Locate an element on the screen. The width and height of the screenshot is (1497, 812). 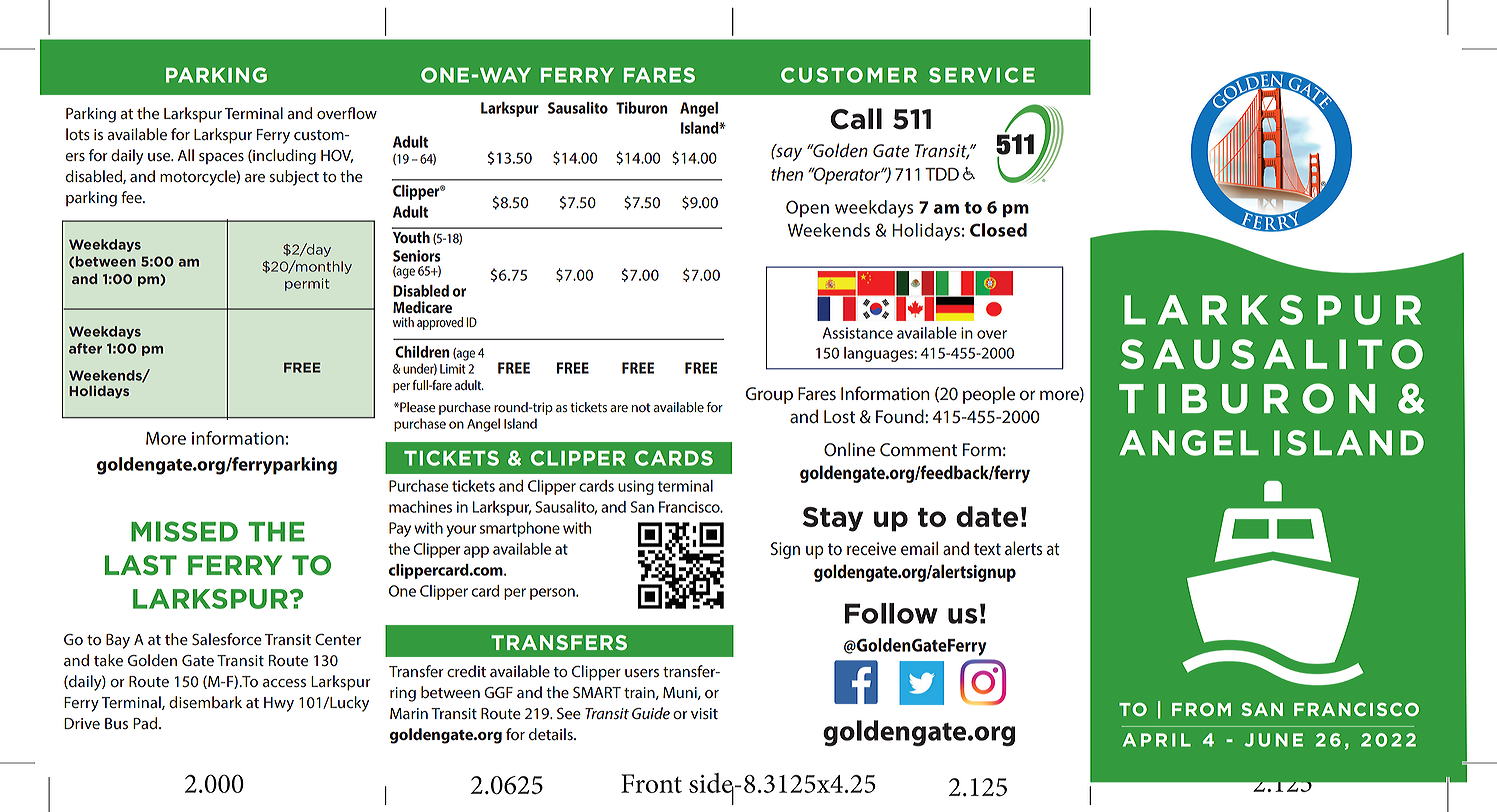
using is located at coordinates (636, 487).
